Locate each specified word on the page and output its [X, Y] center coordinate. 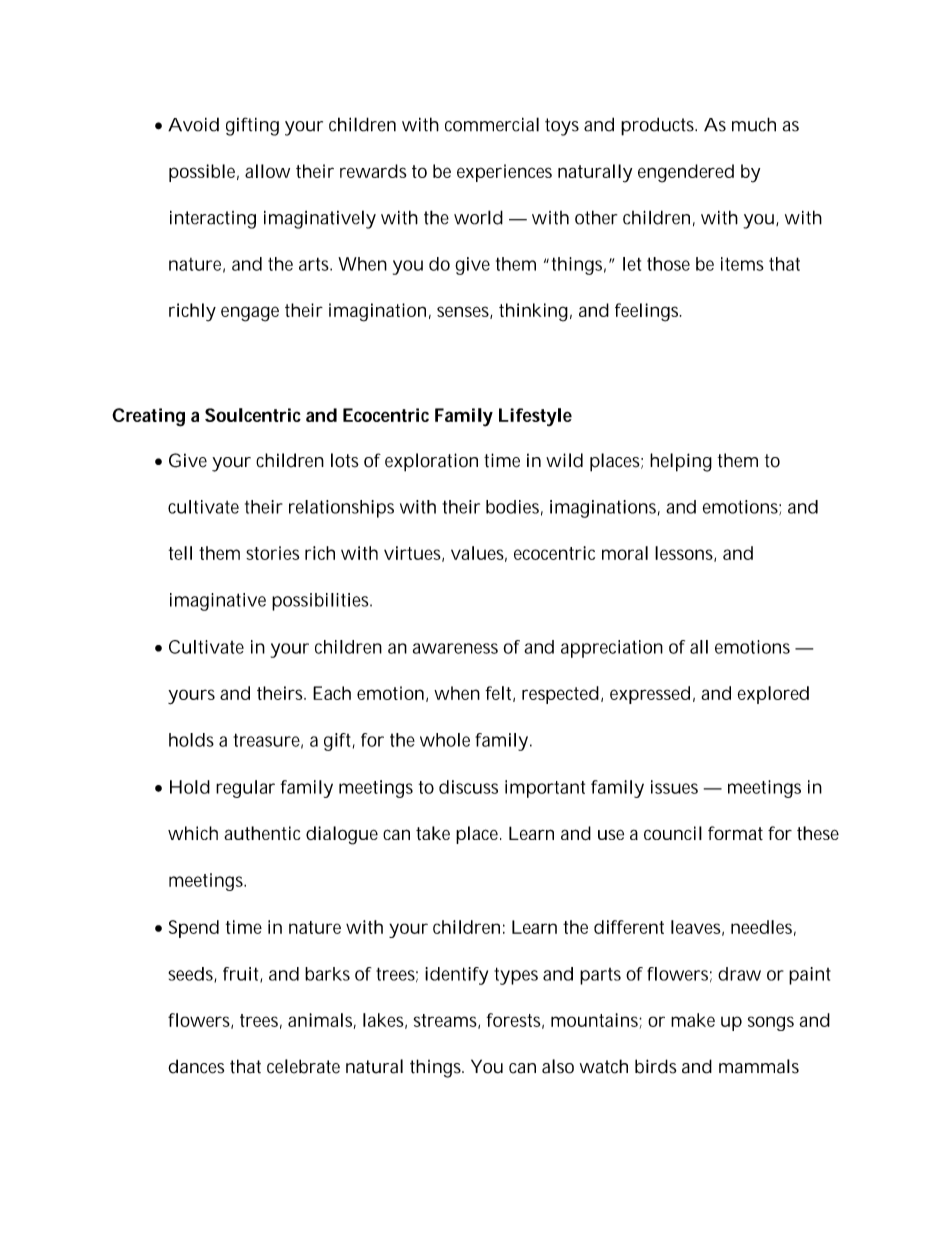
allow [267, 171]
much [754, 124]
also [558, 1066]
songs [771, 1023]
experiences [504, 173]
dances [196, 1066]
